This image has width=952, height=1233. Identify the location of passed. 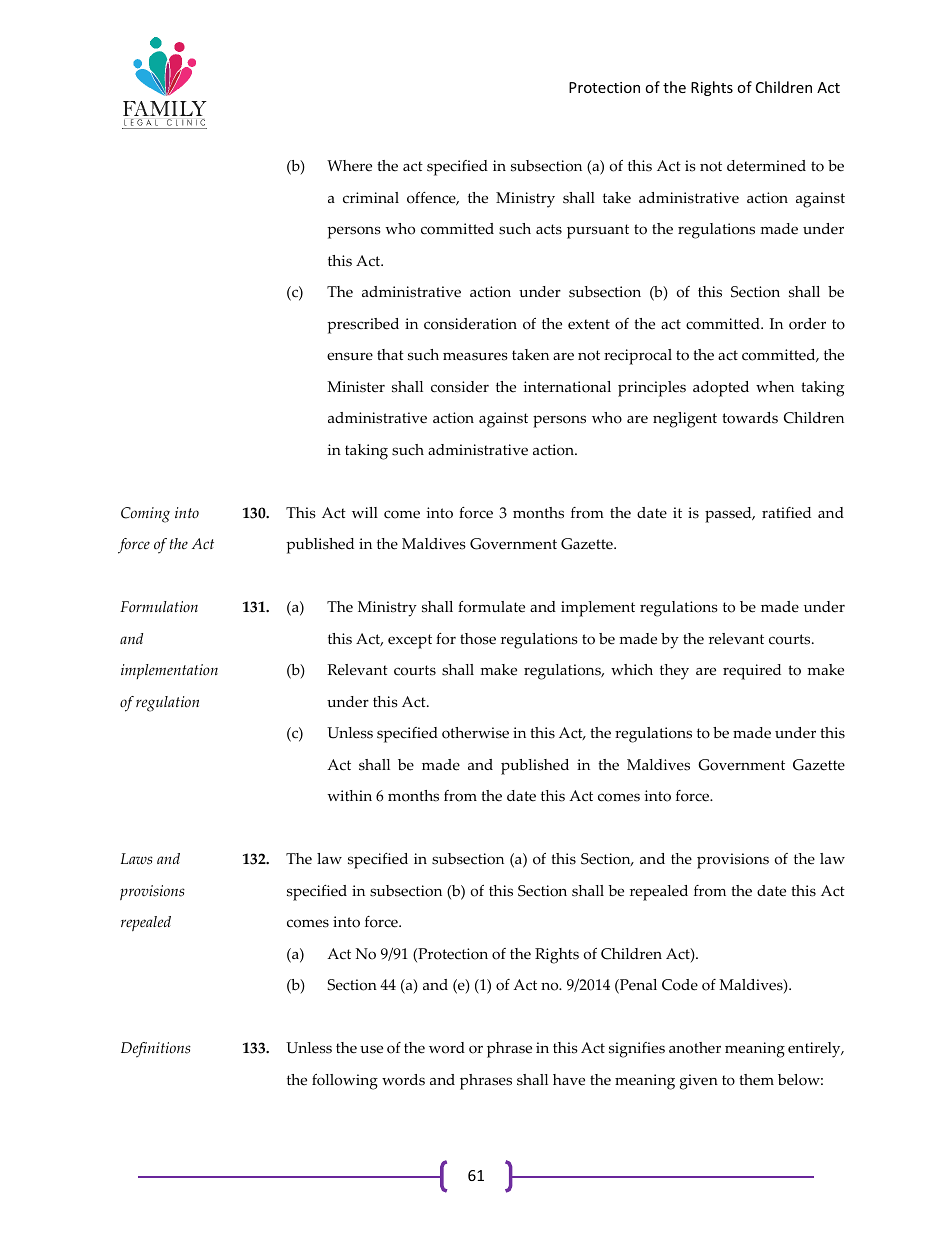
(729, 515).
